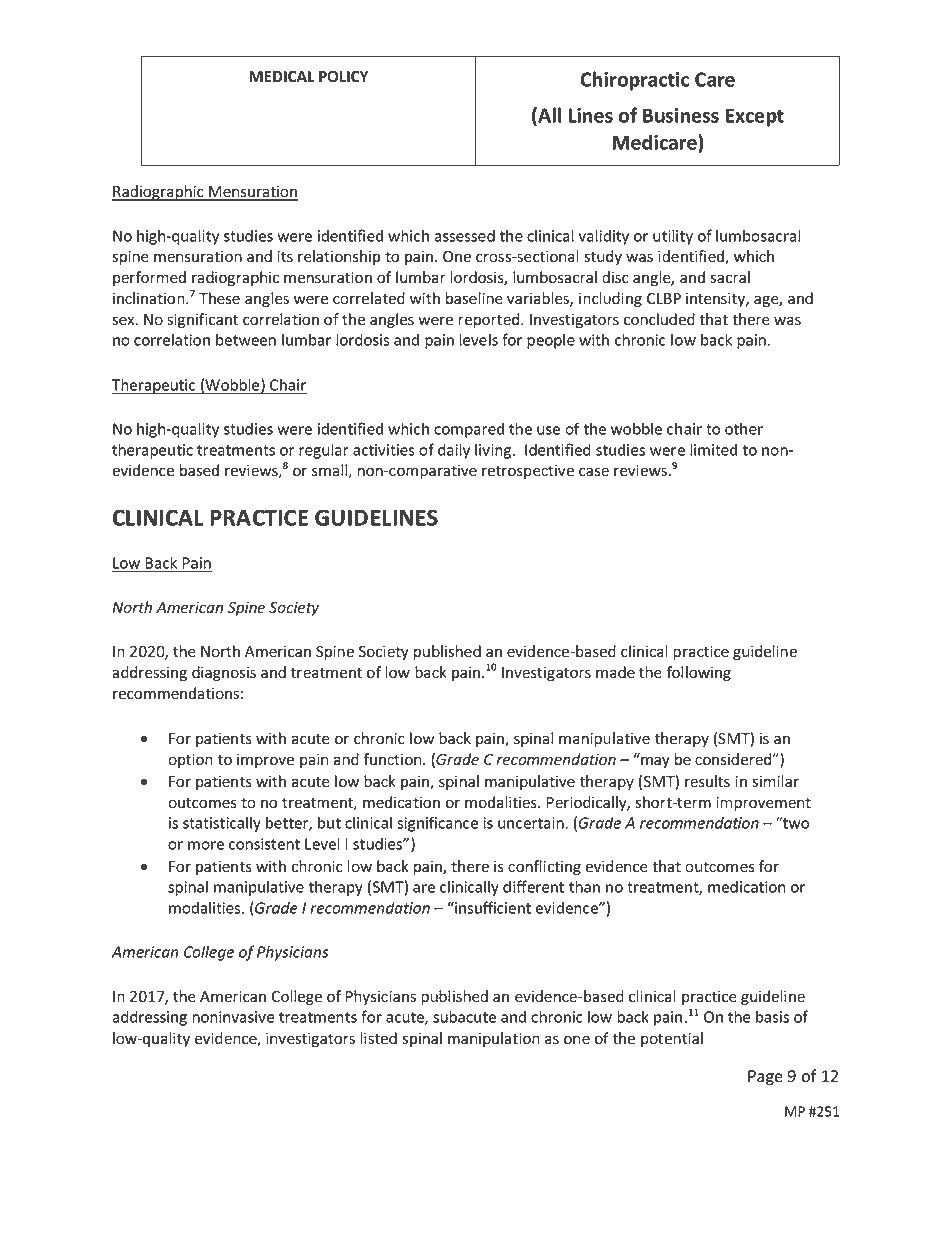 The image size is (952, 1233). What do you see at coordinates (681, 115) in the screenshot?
I see `Business` at bounding box center [681, 115].
